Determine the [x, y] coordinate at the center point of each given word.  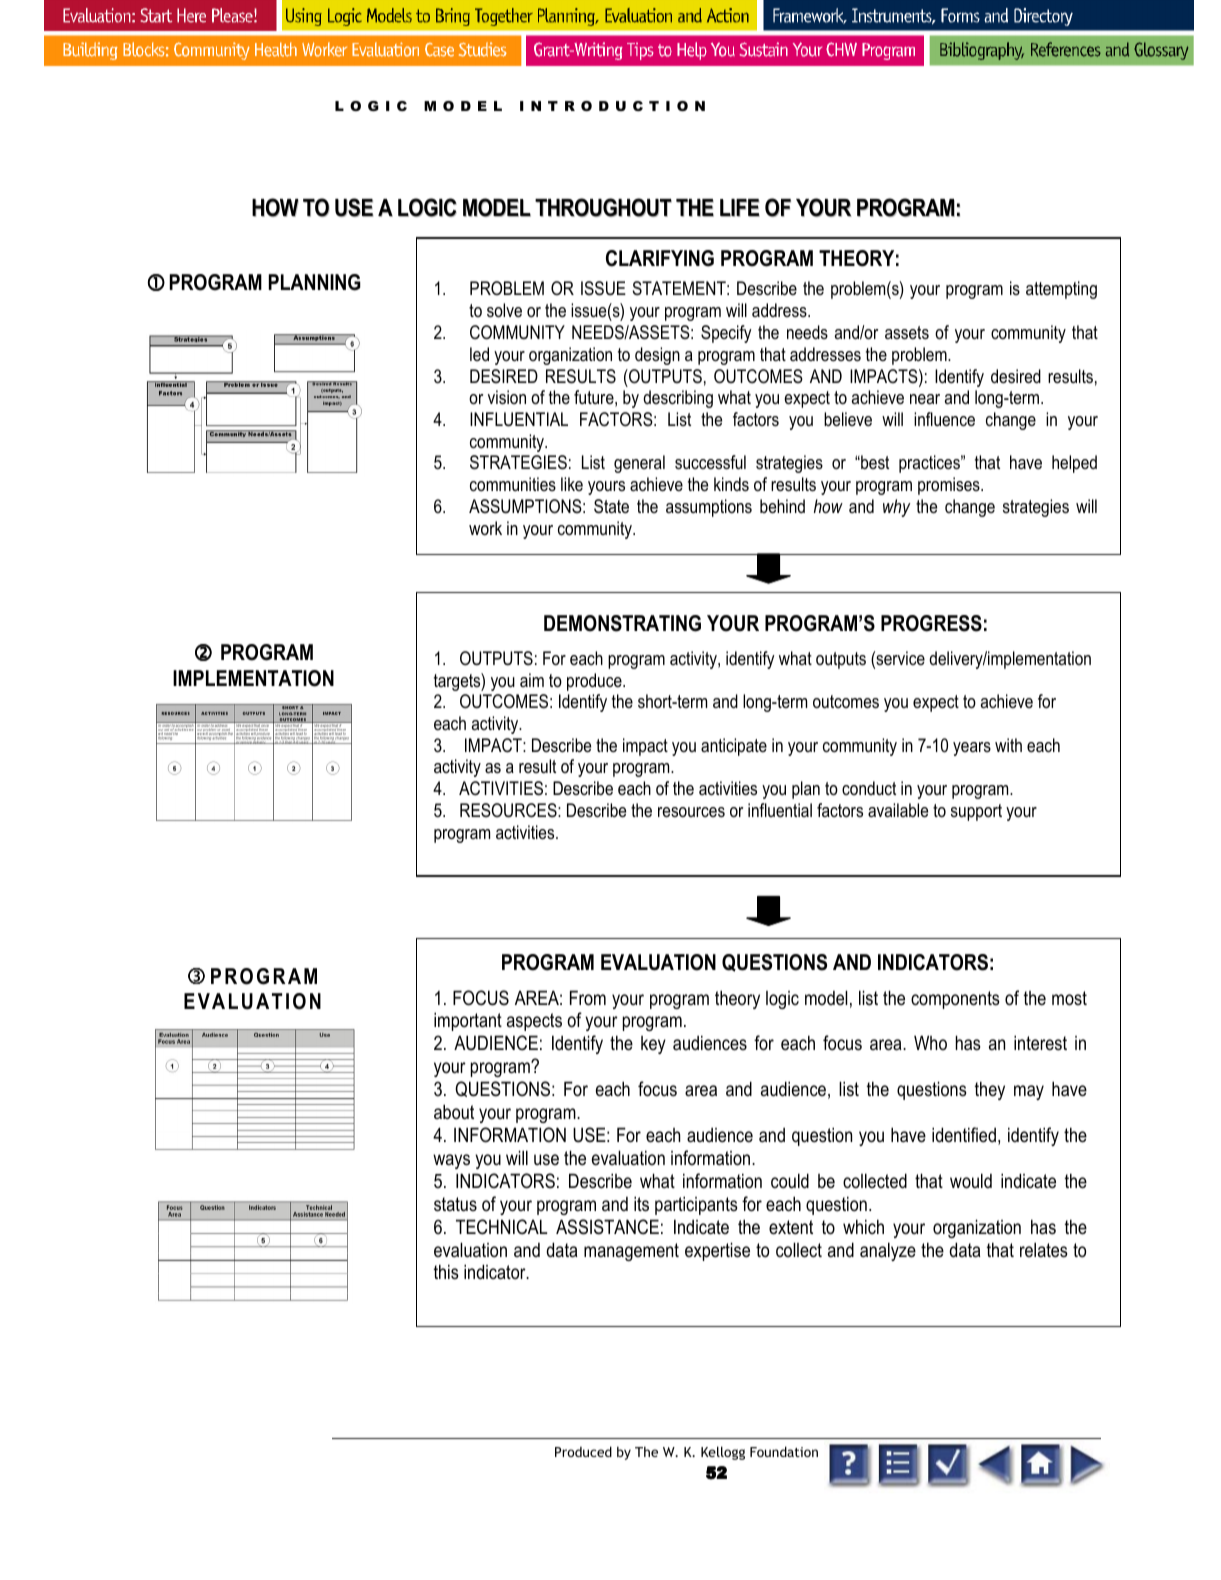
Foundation [784, 1451]
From [588, 998]
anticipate [734, 747]
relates [1044, 1250]
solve [504, 310]
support [976, 812]
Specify [726, 334]
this [446, 1272]
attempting [1061, 290]
